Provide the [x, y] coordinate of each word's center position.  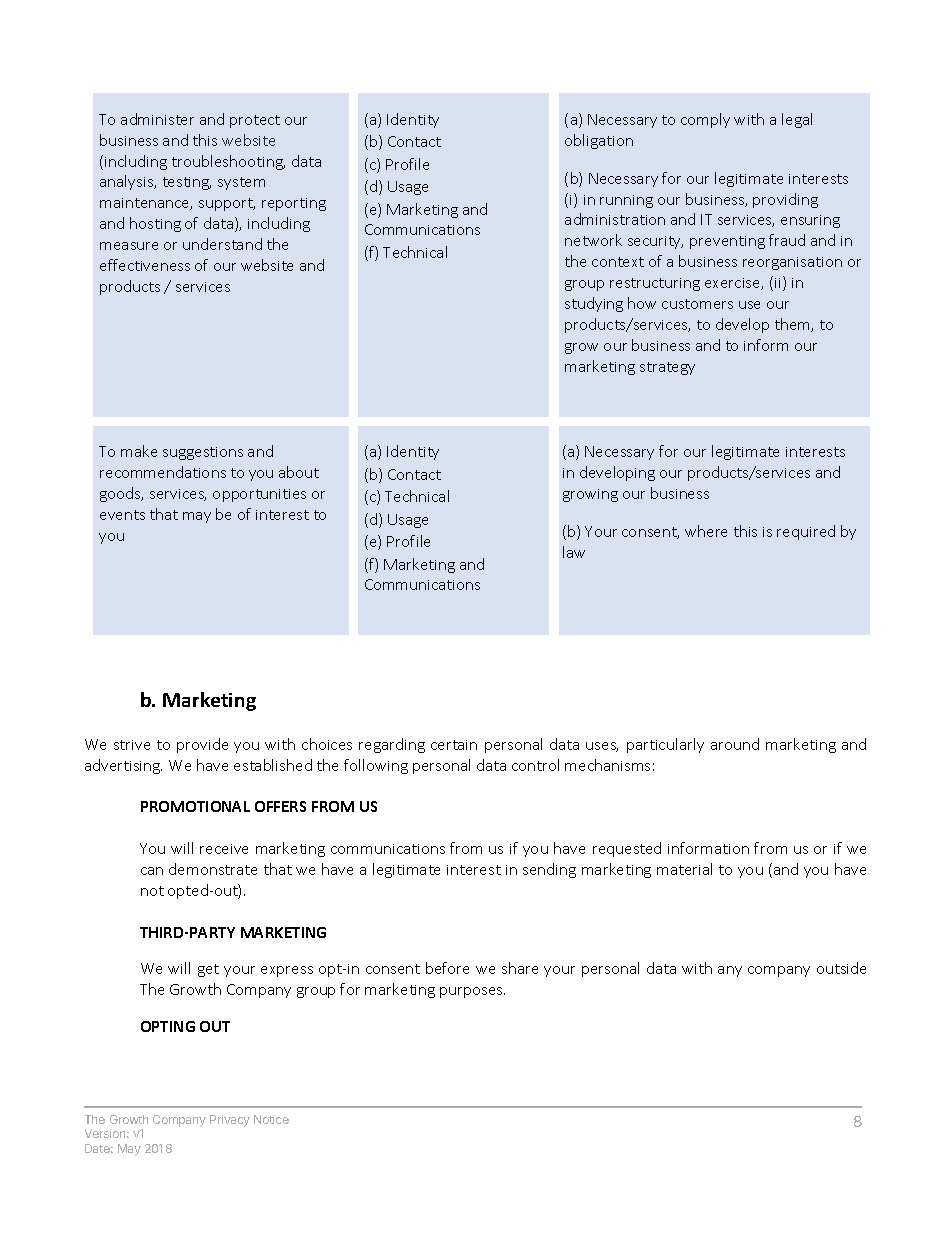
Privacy [230, 1121]
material [684, 869]
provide [202, 745]
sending [549, 870]
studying [594, 304]
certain [454, 745]
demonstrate [213, 869]
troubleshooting [228, 162]
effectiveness [145, 265]
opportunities [259, 495]
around [735, 744]
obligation [599, 141]
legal [797, 120]
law [574, 552]
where [706, 531]
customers [697, 304]
